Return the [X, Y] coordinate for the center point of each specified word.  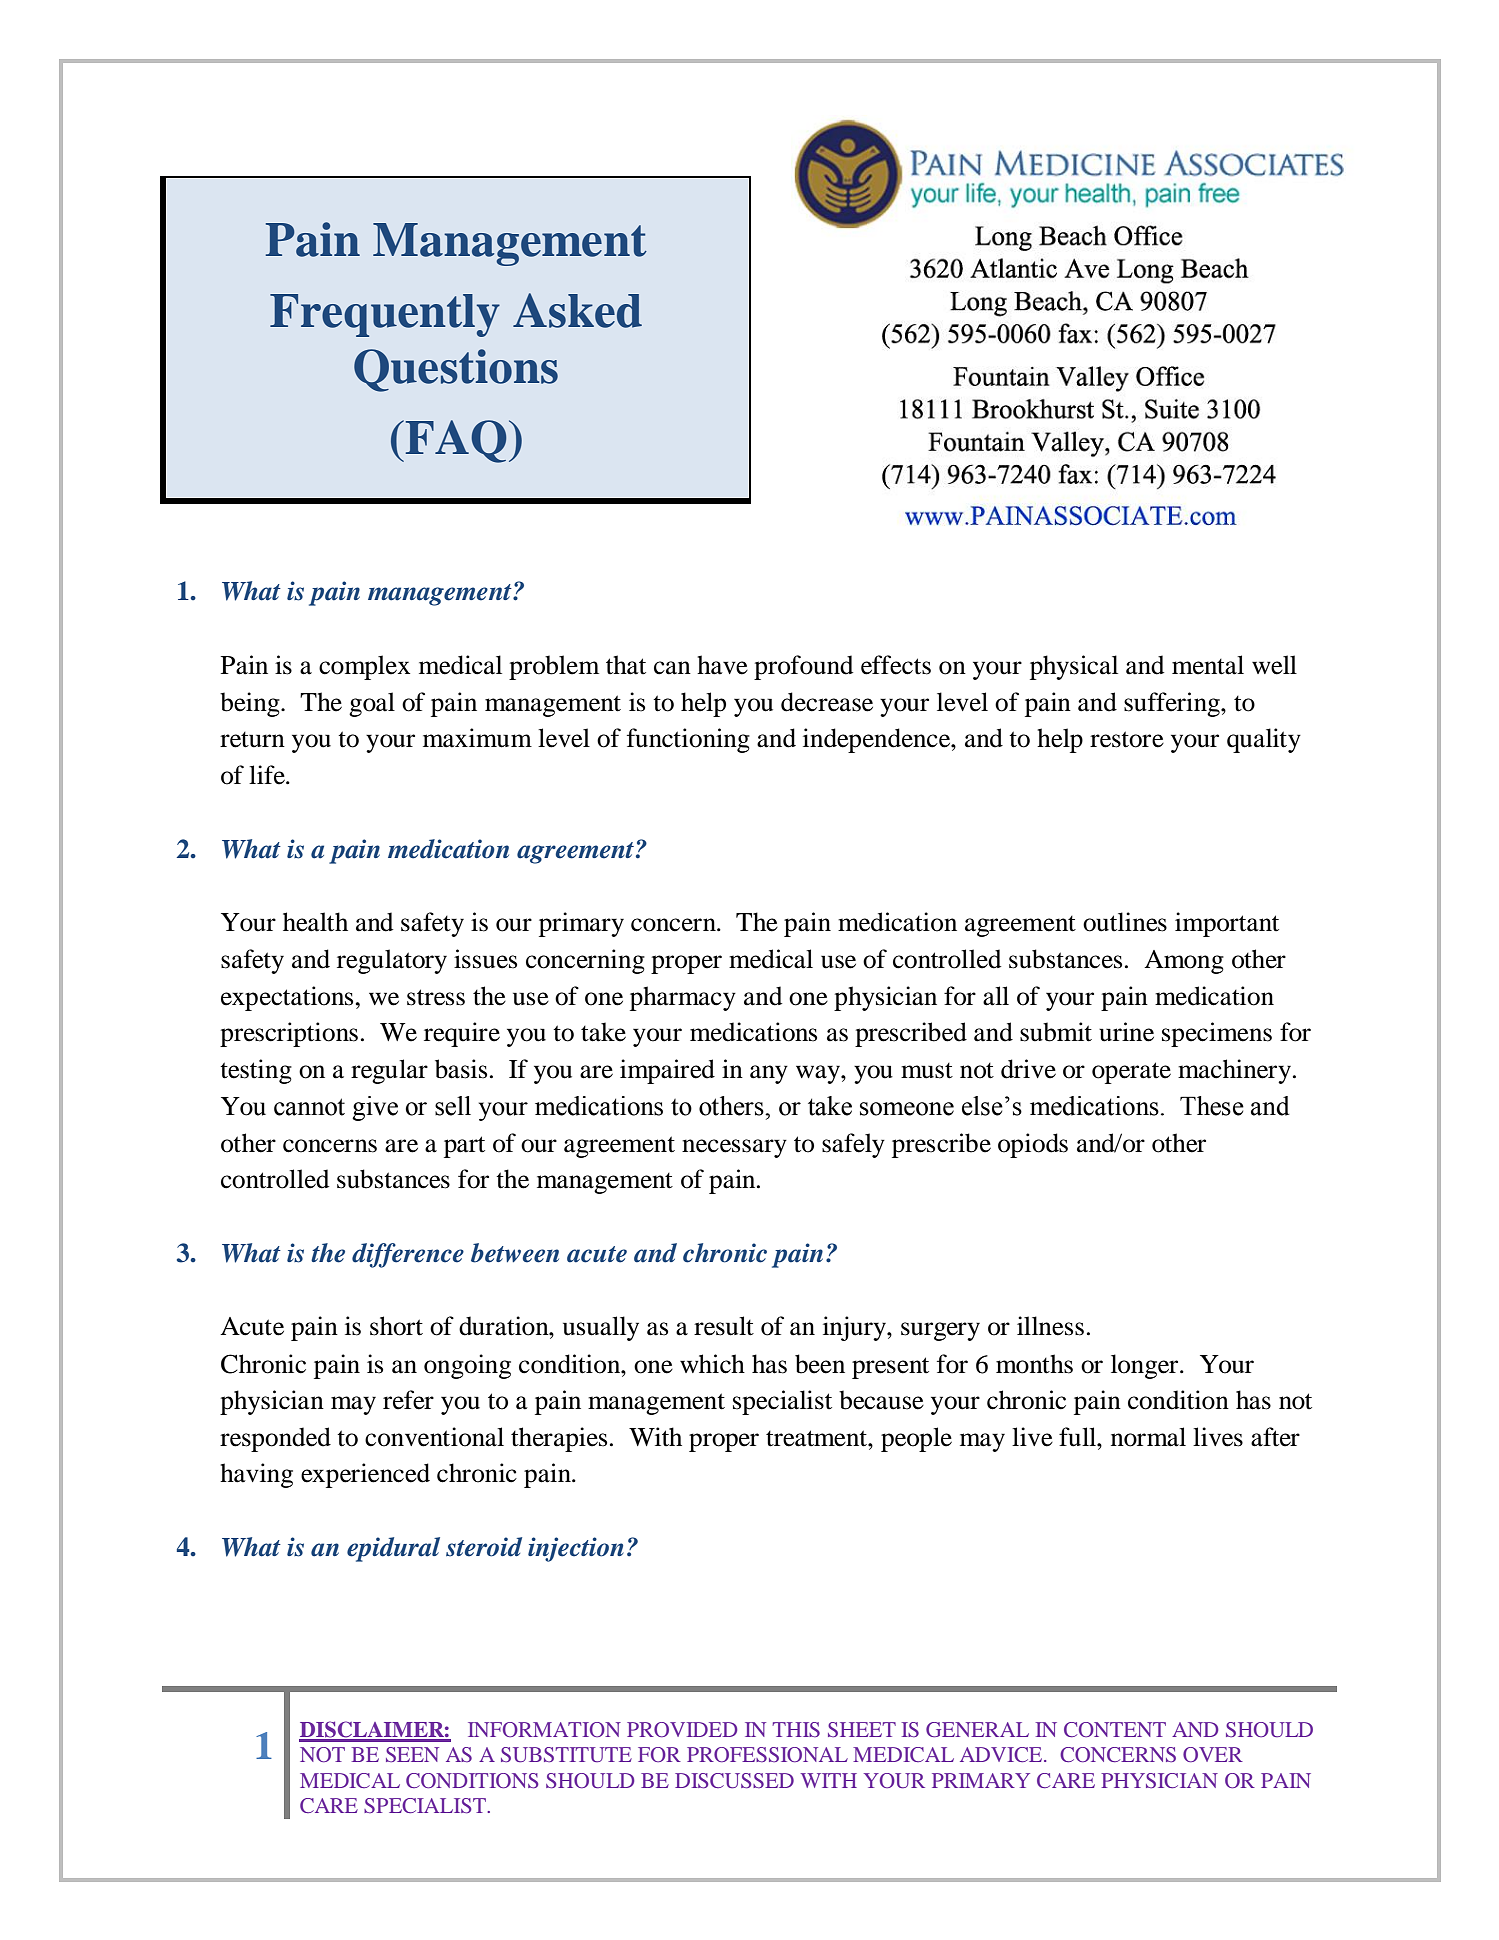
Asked [577, 310]
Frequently [385, 315]
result [724, 1326]
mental [1208, 665]
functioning [688, 740]
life [268, 775]
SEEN [412, 1754]
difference [408, 1255]
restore [1127, 739]
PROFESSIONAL [767, 1754]
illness [1050, 1326]
